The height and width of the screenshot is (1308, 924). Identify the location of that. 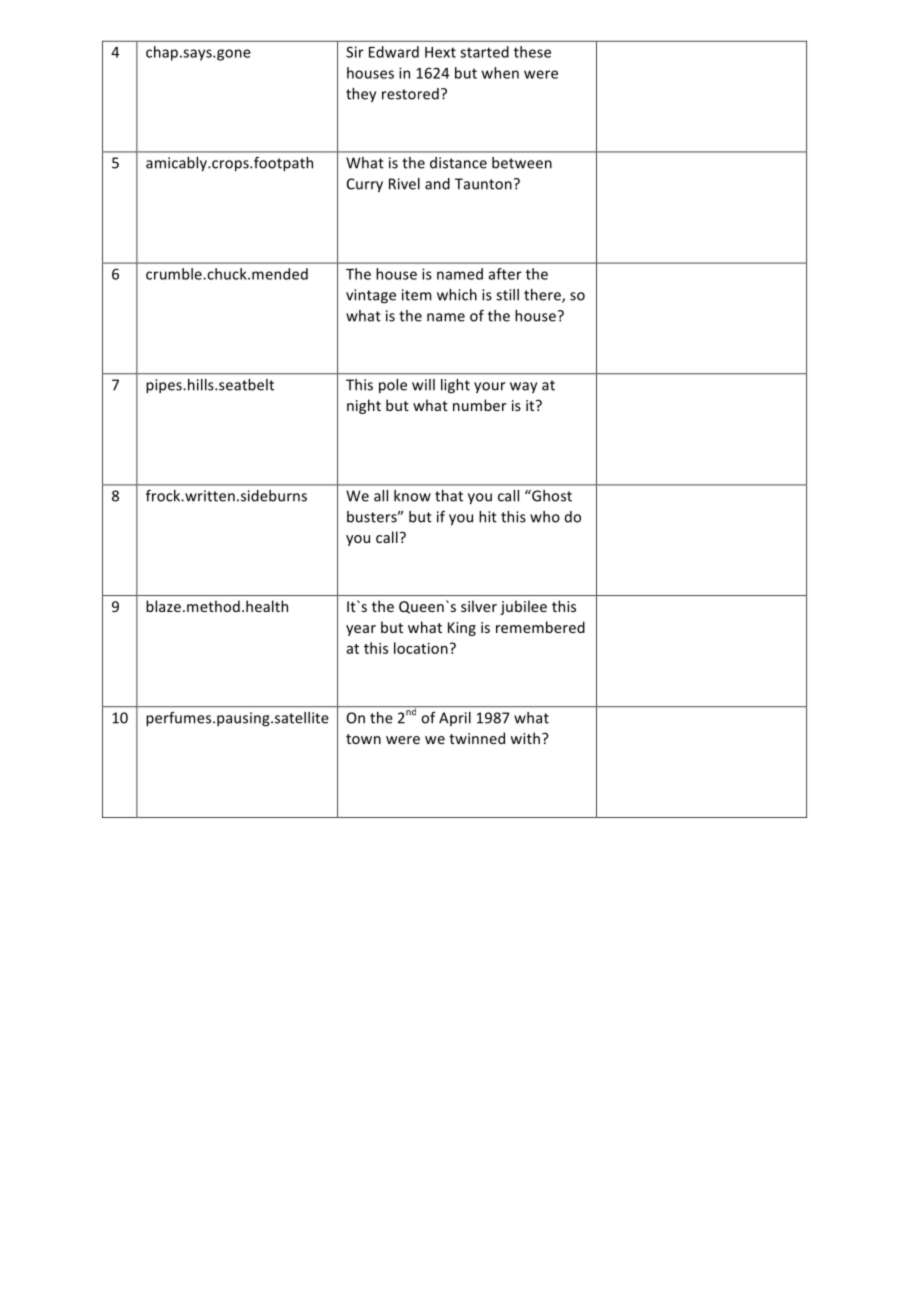
(449, 496).
